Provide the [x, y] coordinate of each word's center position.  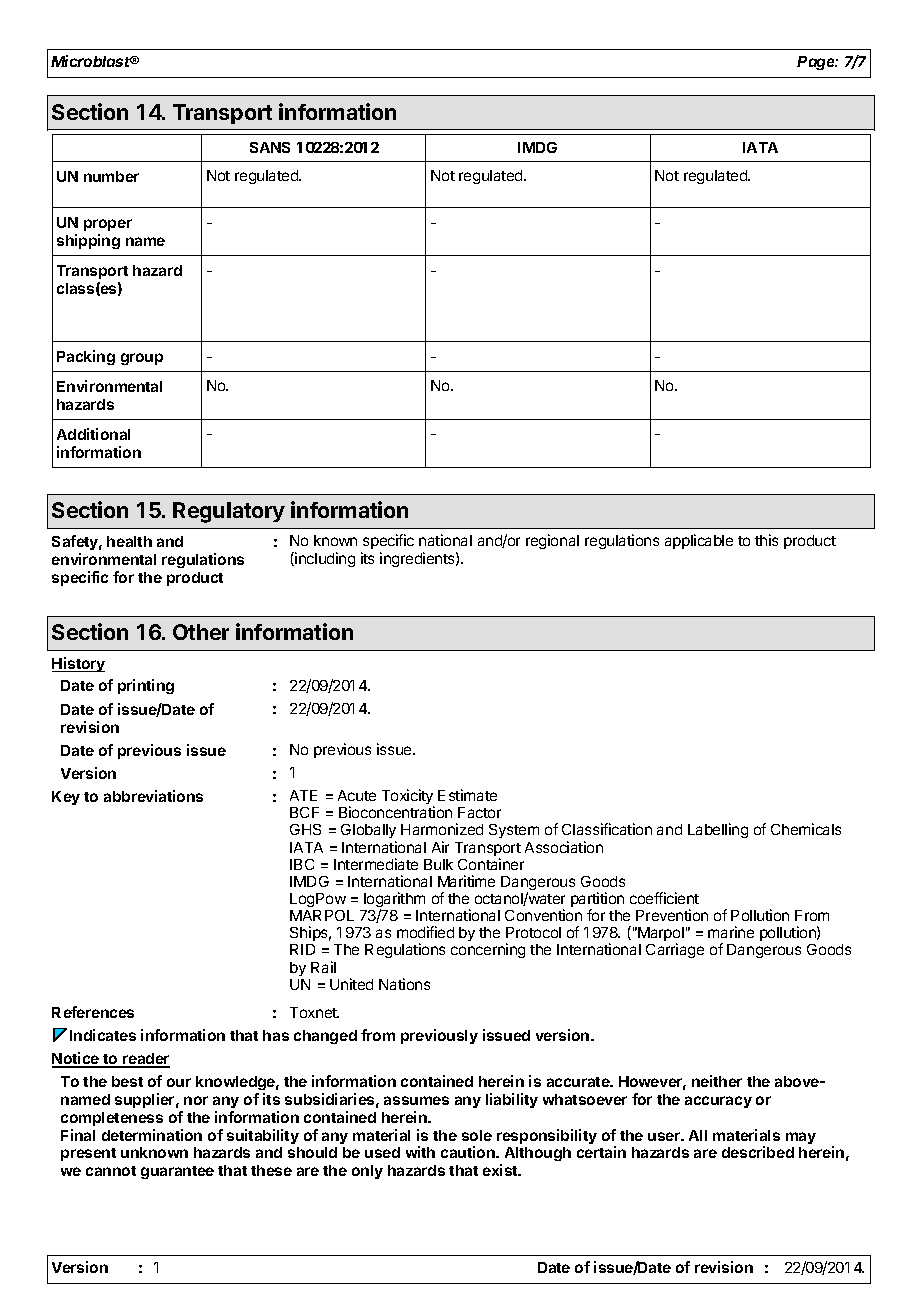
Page [817, 63]
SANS [270, 147]
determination [152, 1135]
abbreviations [153, 796]
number [111, 176]
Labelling [718, 830]
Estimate [467, 795]
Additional [93, 434]
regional [552, 541]
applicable [699, 541]
